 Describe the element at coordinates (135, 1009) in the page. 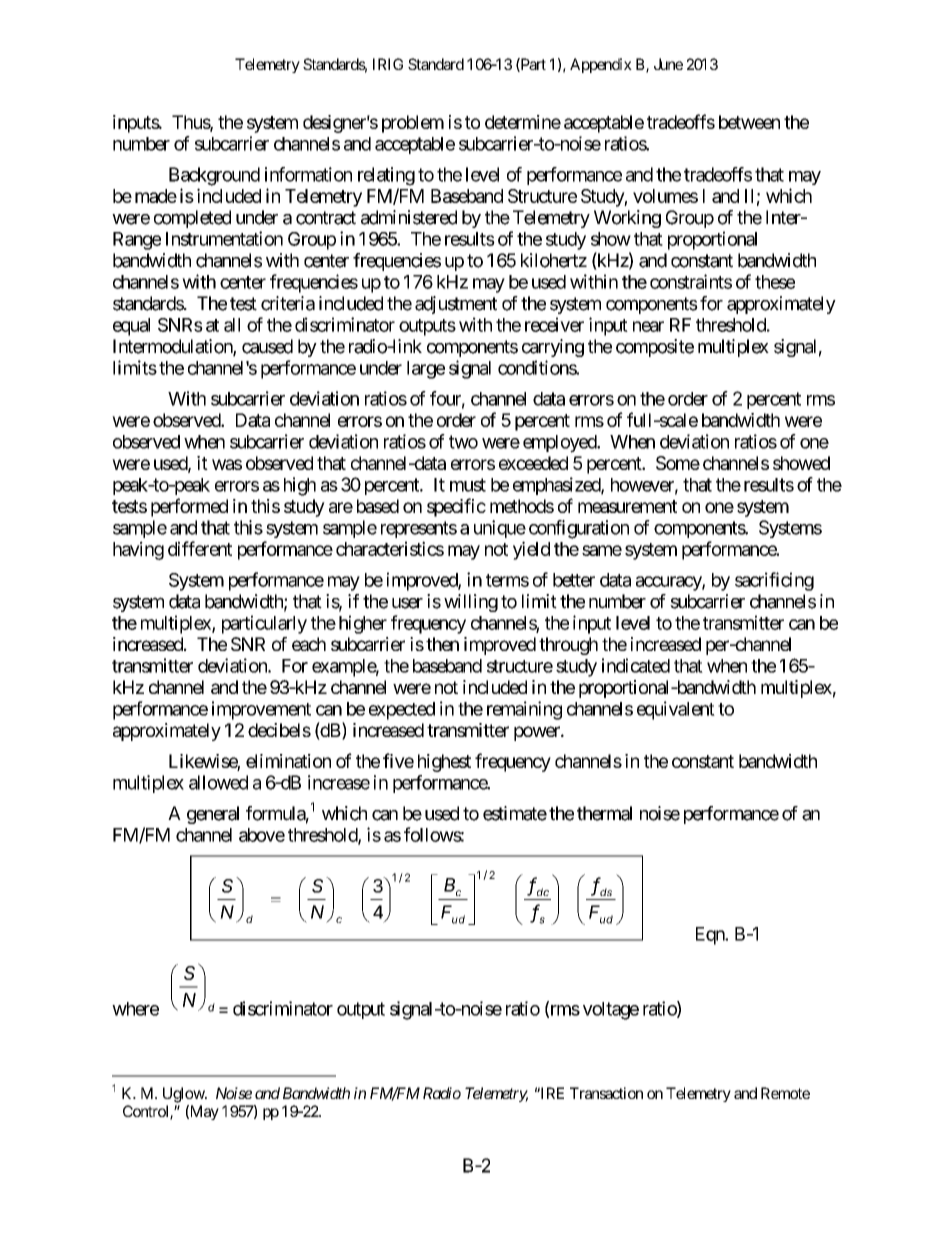

I see `where` at that location.
